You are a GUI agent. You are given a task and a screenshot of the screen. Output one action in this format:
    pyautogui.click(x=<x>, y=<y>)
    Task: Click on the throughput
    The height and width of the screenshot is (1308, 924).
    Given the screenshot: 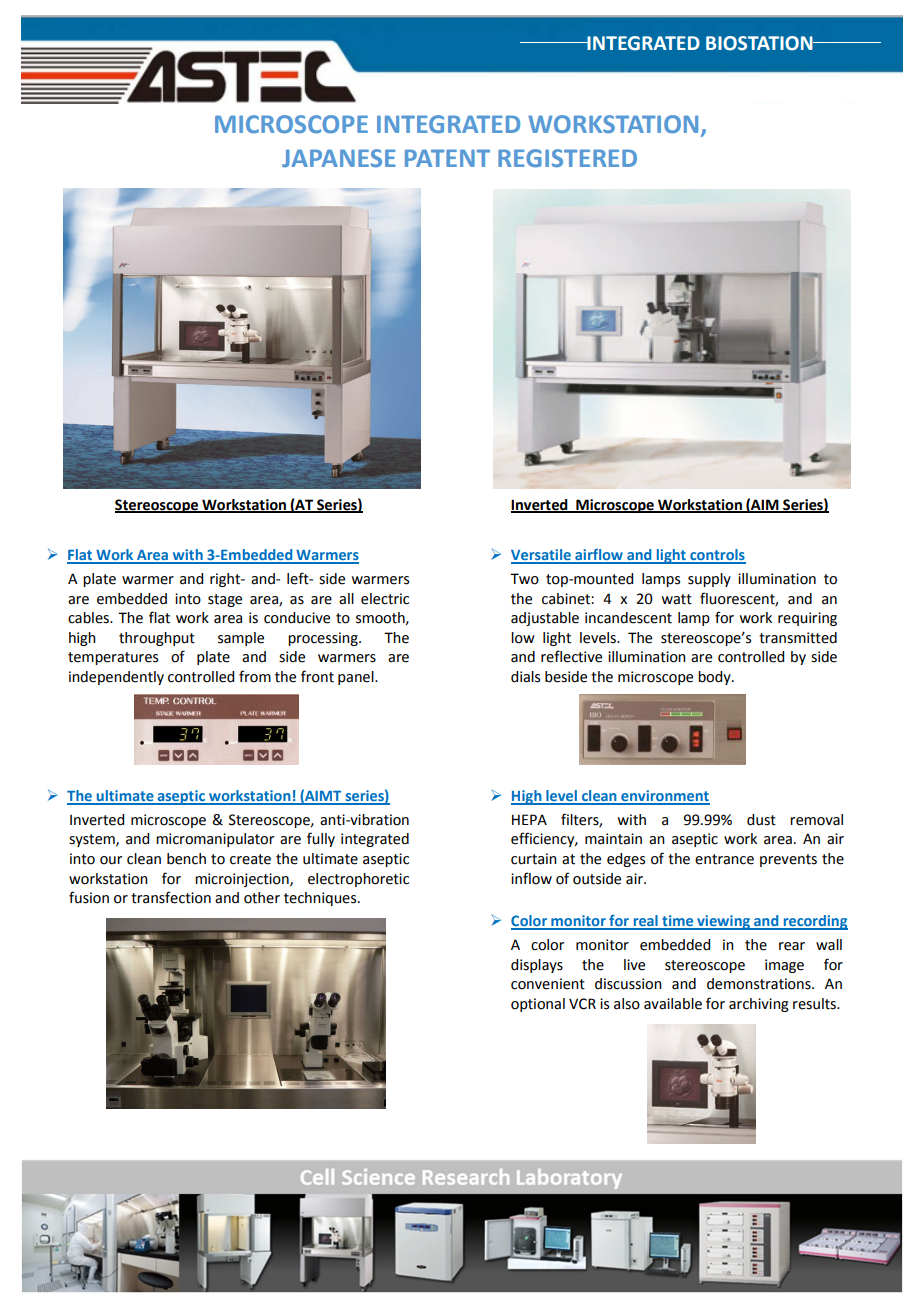 What is the action you would take?
    pyautogui.click(x=157, y=639)
